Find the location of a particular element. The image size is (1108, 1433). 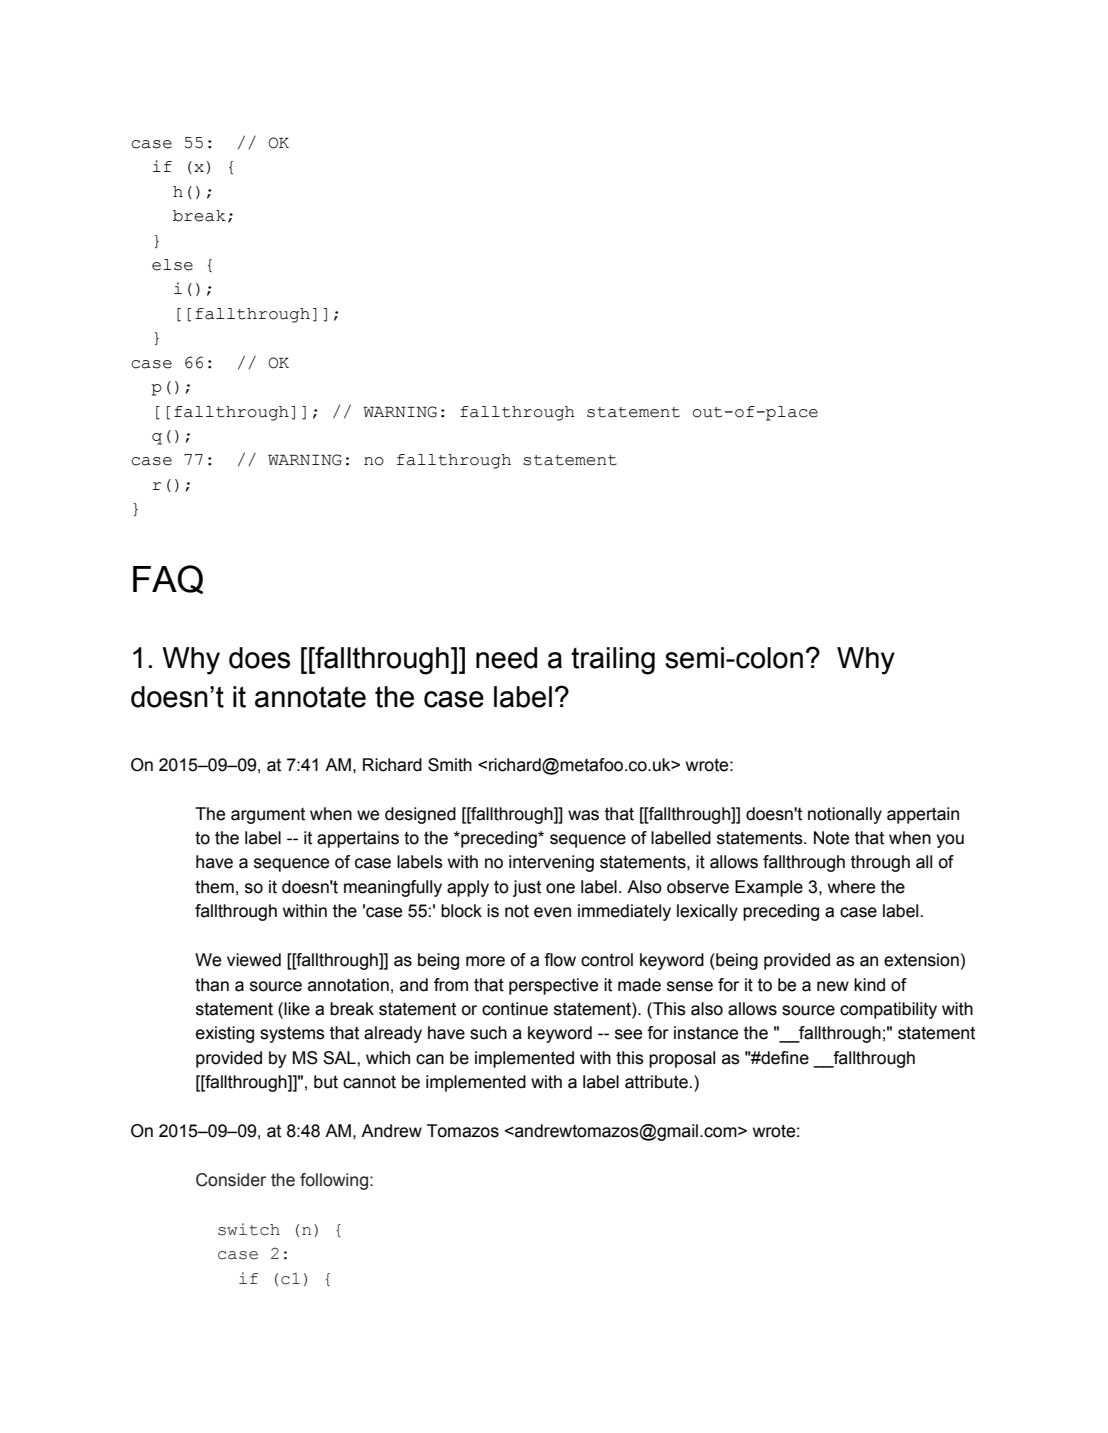

Note is located at coordinates (831, 838).
